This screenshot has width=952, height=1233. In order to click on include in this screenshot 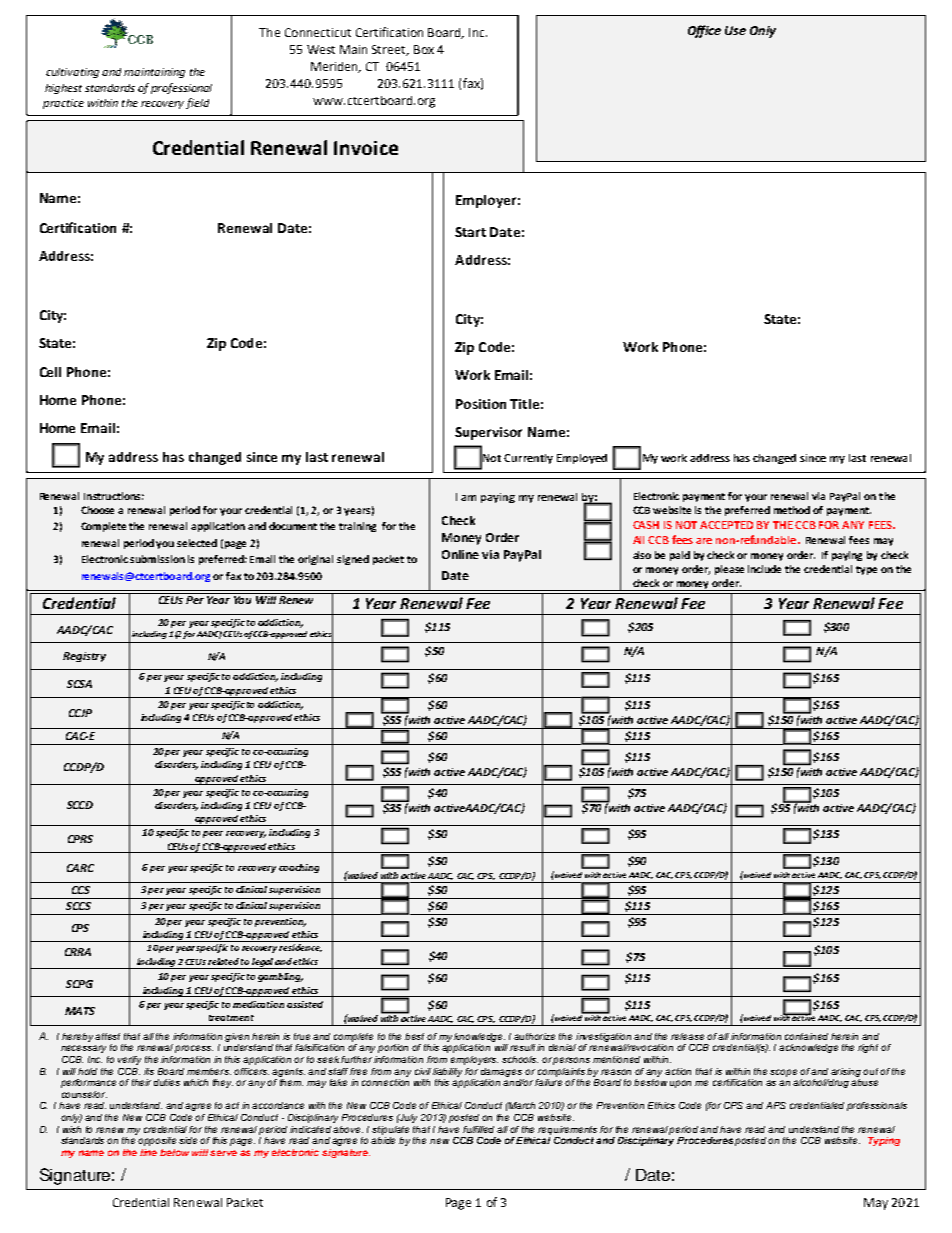, I will do `click(764, 569)`.
